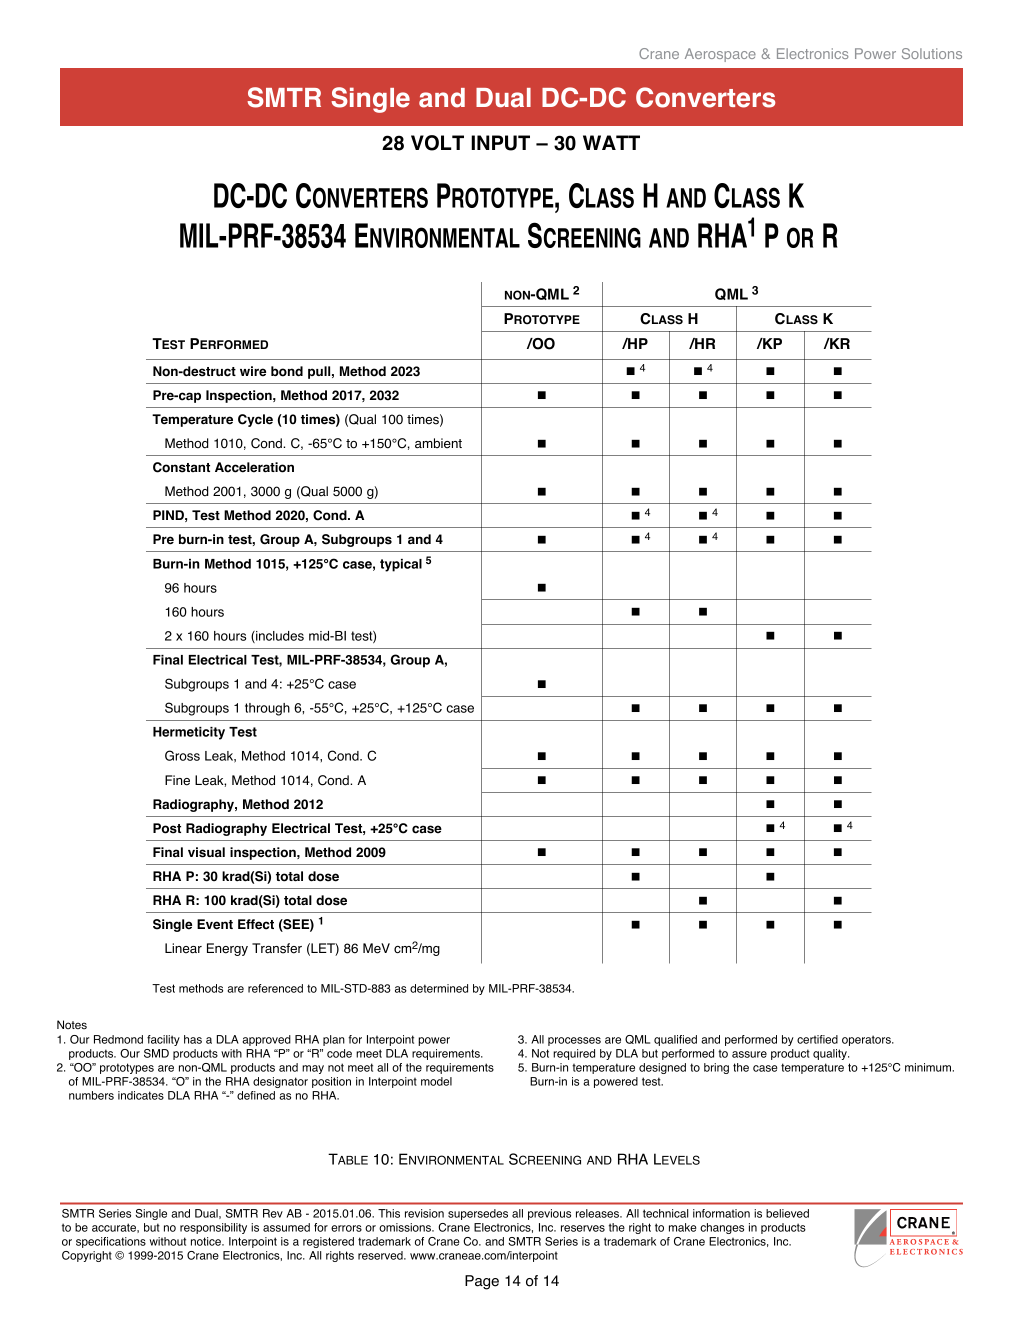  Describe the element at coordinates (439, 988) in the screenshot. I see `determined` at that location.
